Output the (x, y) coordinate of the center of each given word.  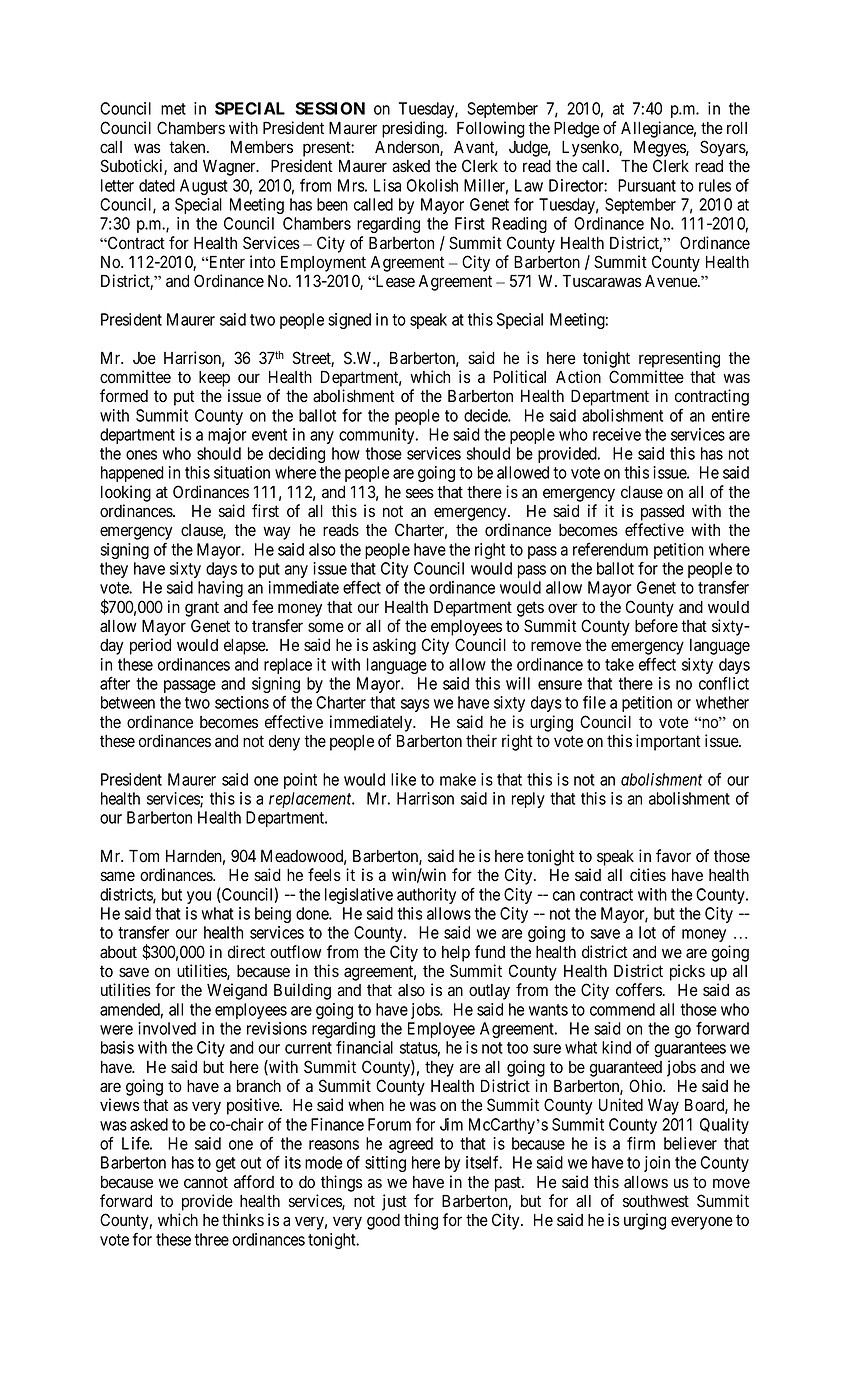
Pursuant (647, 185)
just (394, 1202)
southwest (656, 1201)
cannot (206, 1182)
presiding (414, 129)
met (173, 109)
